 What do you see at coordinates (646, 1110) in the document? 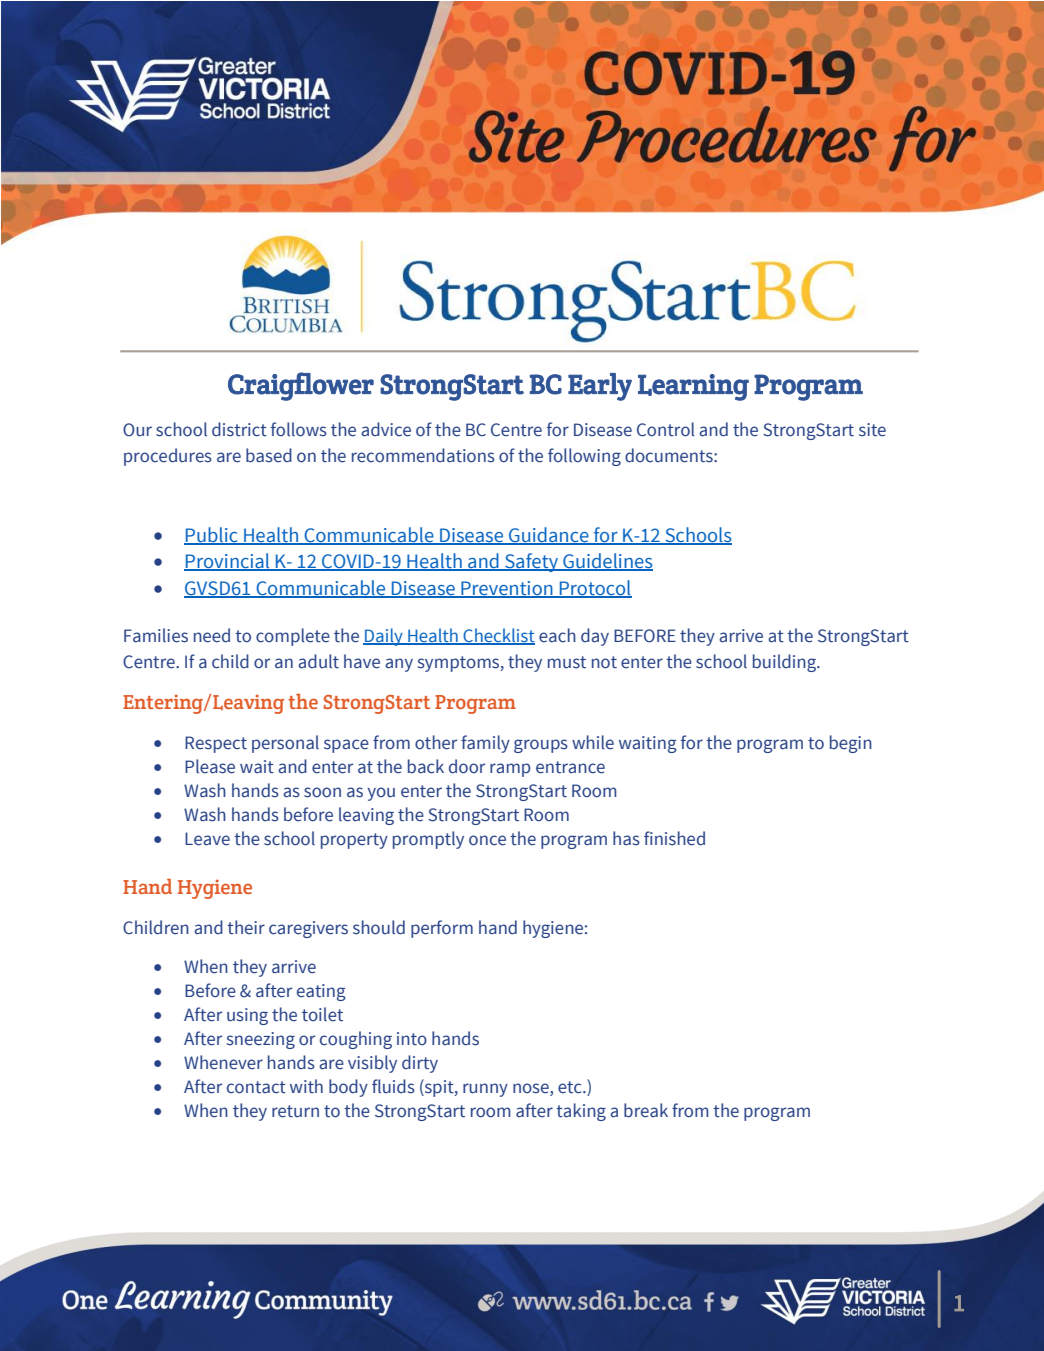
I see `break` at bounding box center [646, 1110].
